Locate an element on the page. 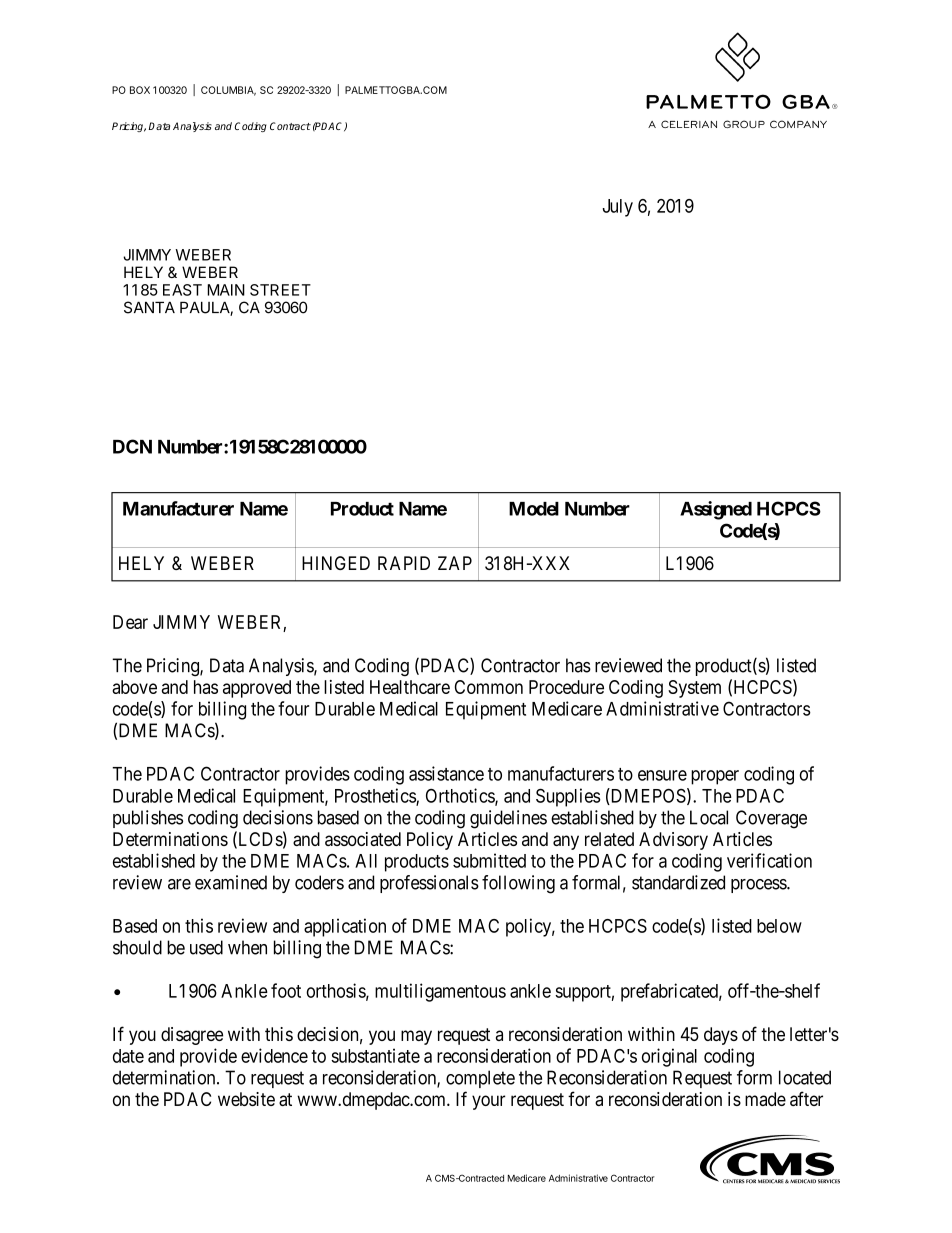  assistance is located at coordinates (446, 773).
